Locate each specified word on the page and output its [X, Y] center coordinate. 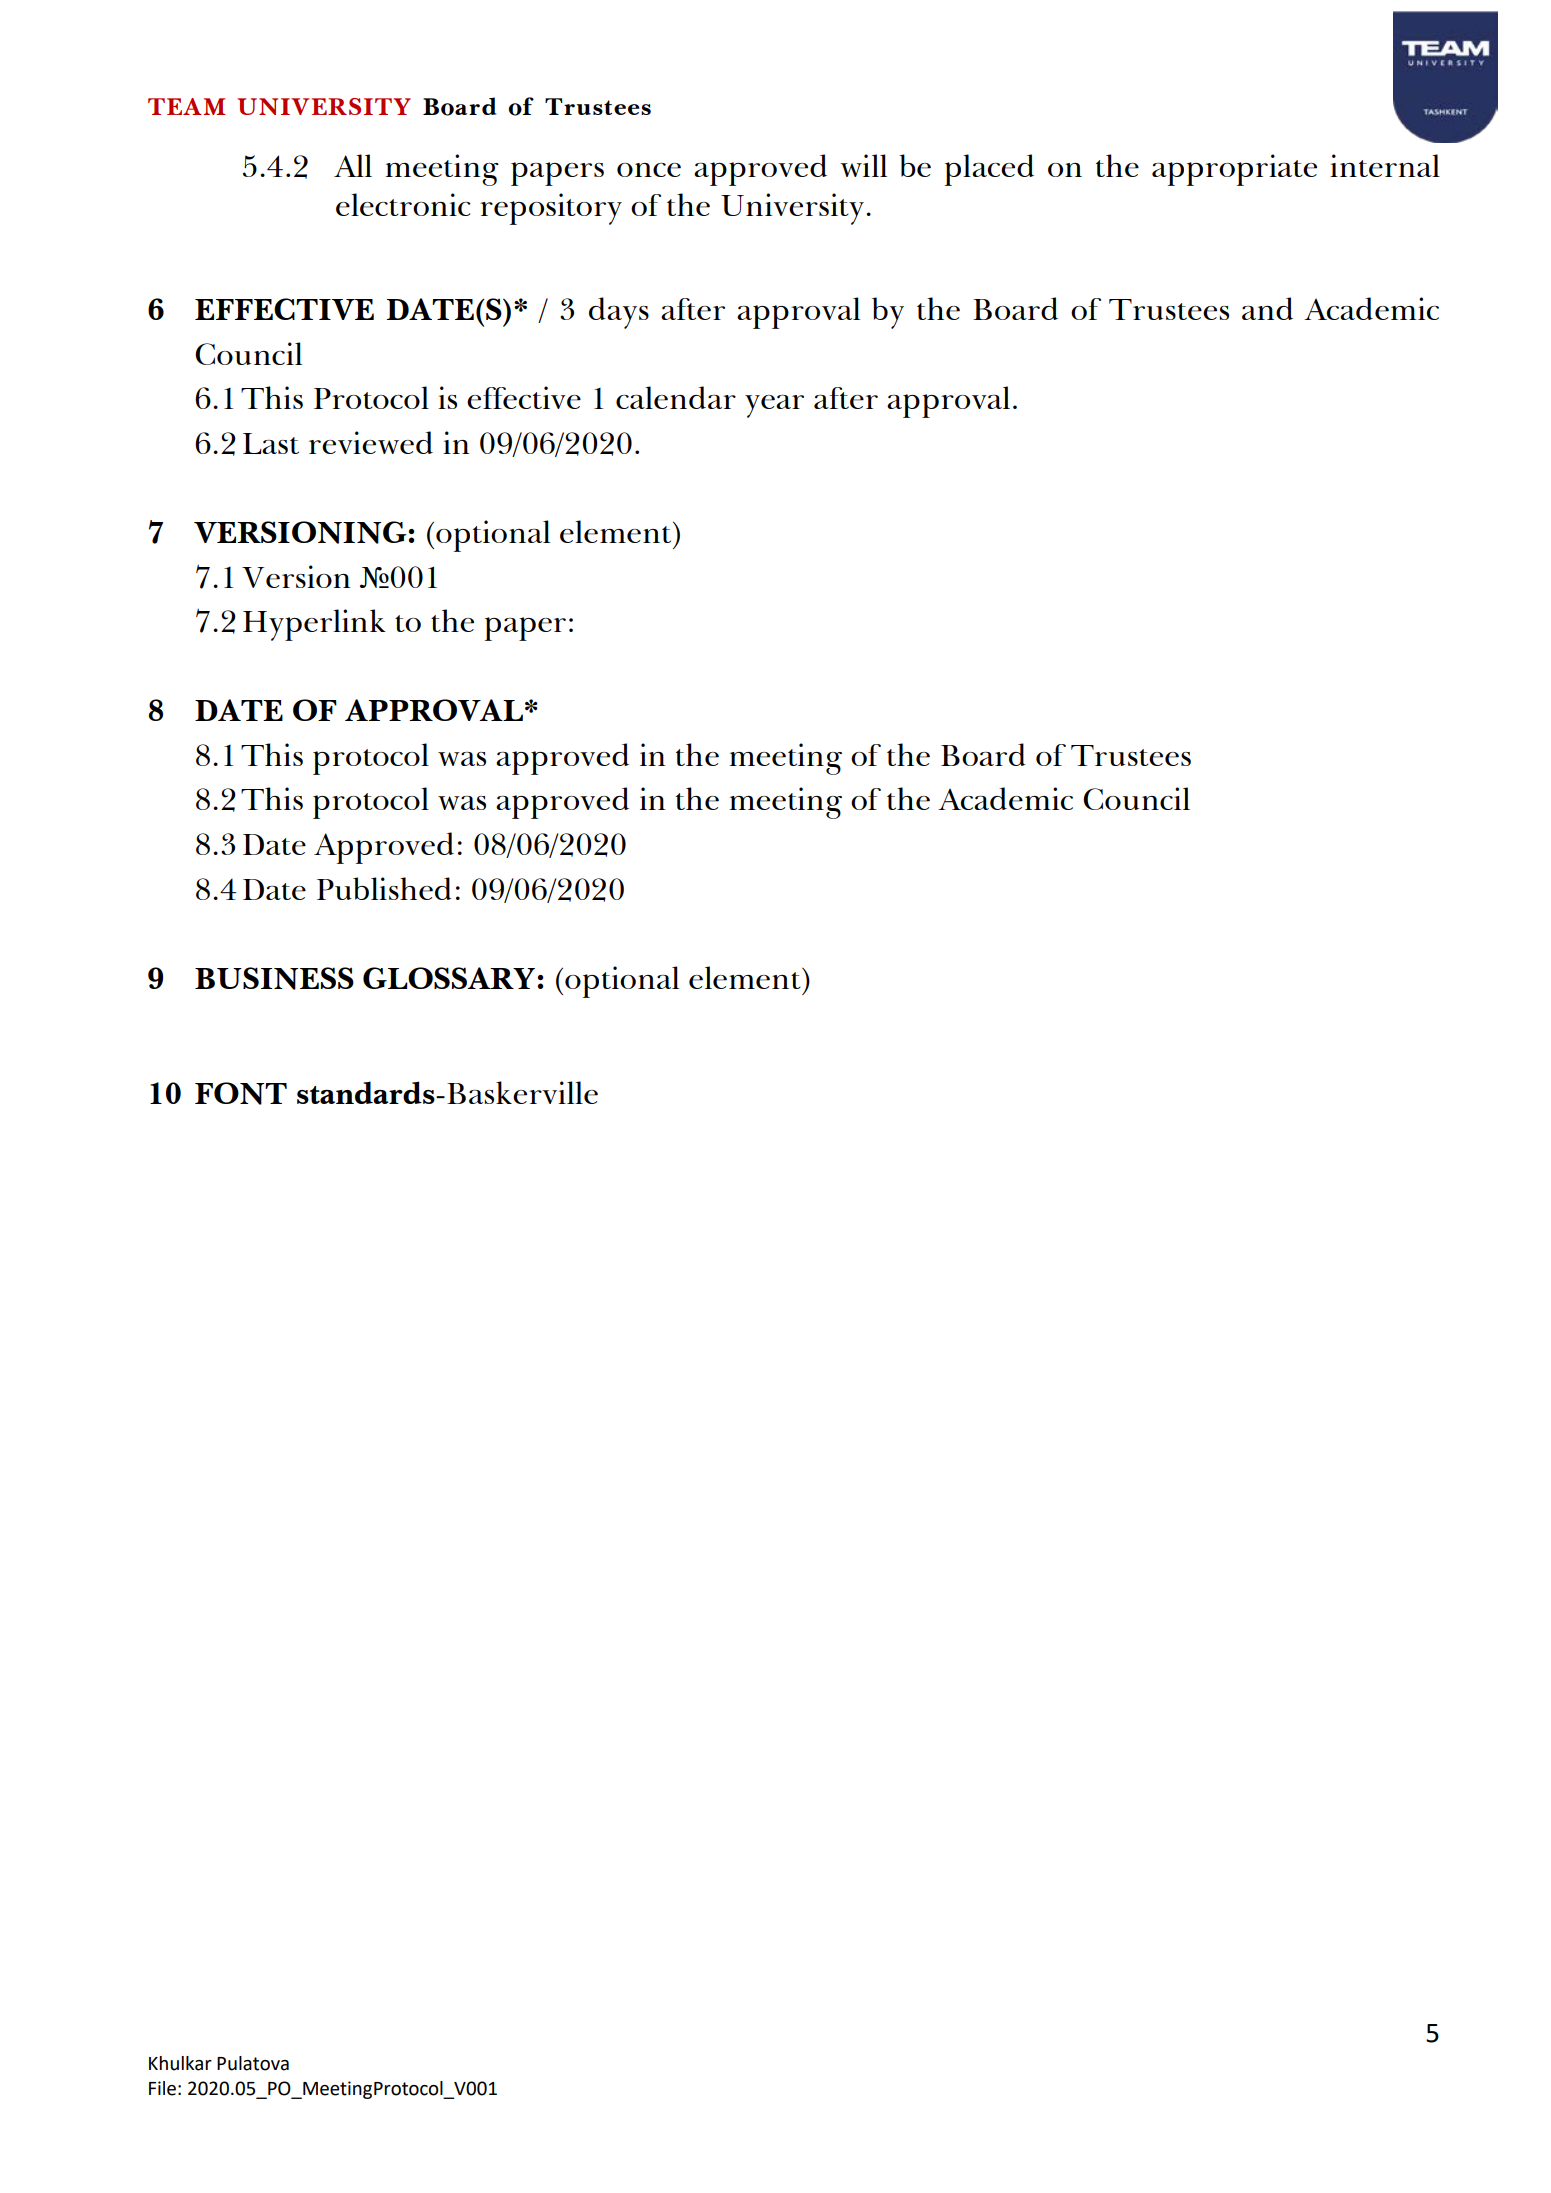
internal [1385, 165]
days [619, 313]
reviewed [371, 442]
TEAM [187, 106]
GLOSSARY [449, 978]
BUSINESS [274, 978]
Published [384, 888]
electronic [403, 204]
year [774, 406]
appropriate [1234, 170]
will [863, 165]
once [649, 170]
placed [989, 170]
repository [551, 209]
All [353, 165]
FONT [241, 1093]
